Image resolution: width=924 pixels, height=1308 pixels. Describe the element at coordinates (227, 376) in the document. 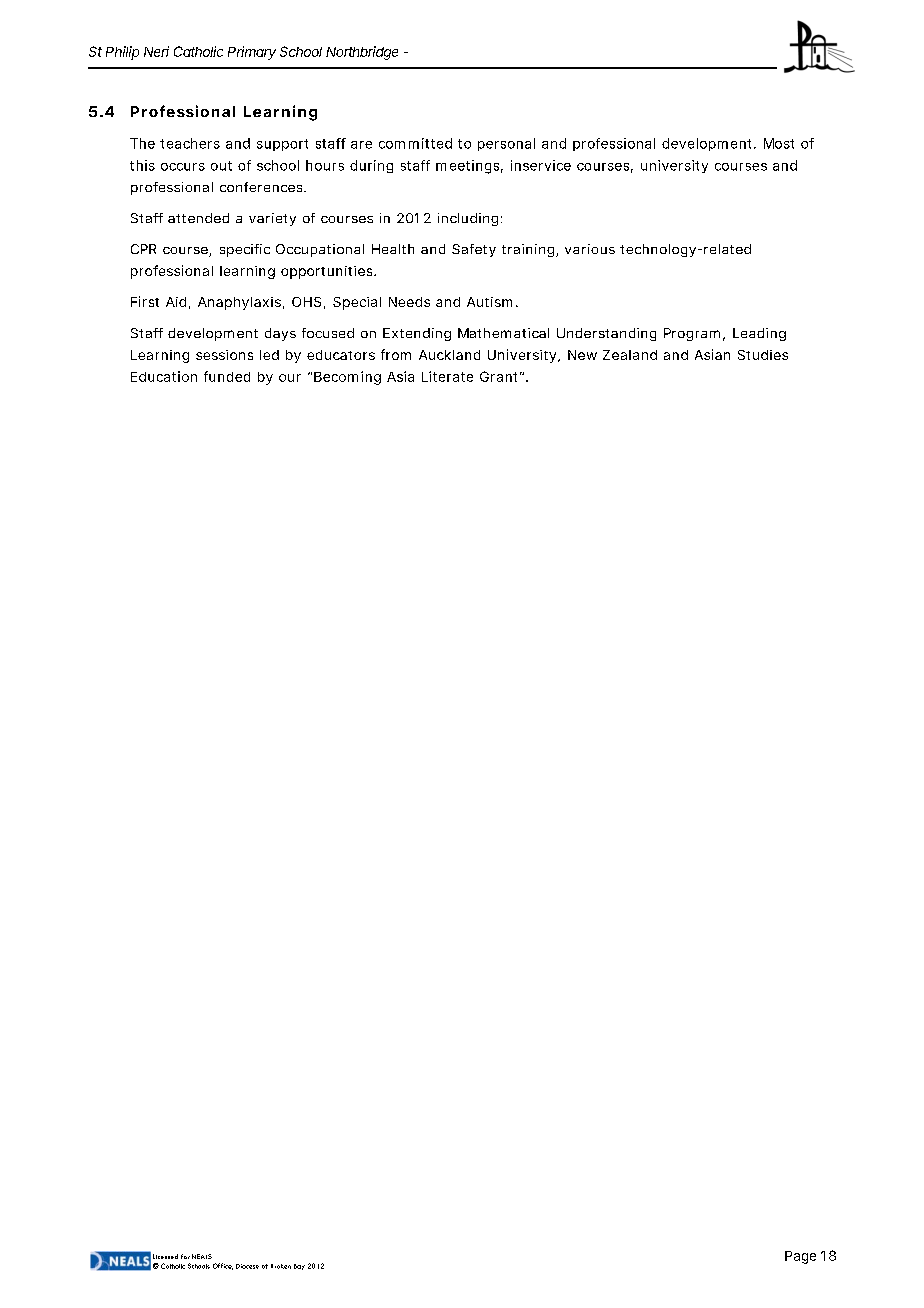

I see `funded` at that location.
